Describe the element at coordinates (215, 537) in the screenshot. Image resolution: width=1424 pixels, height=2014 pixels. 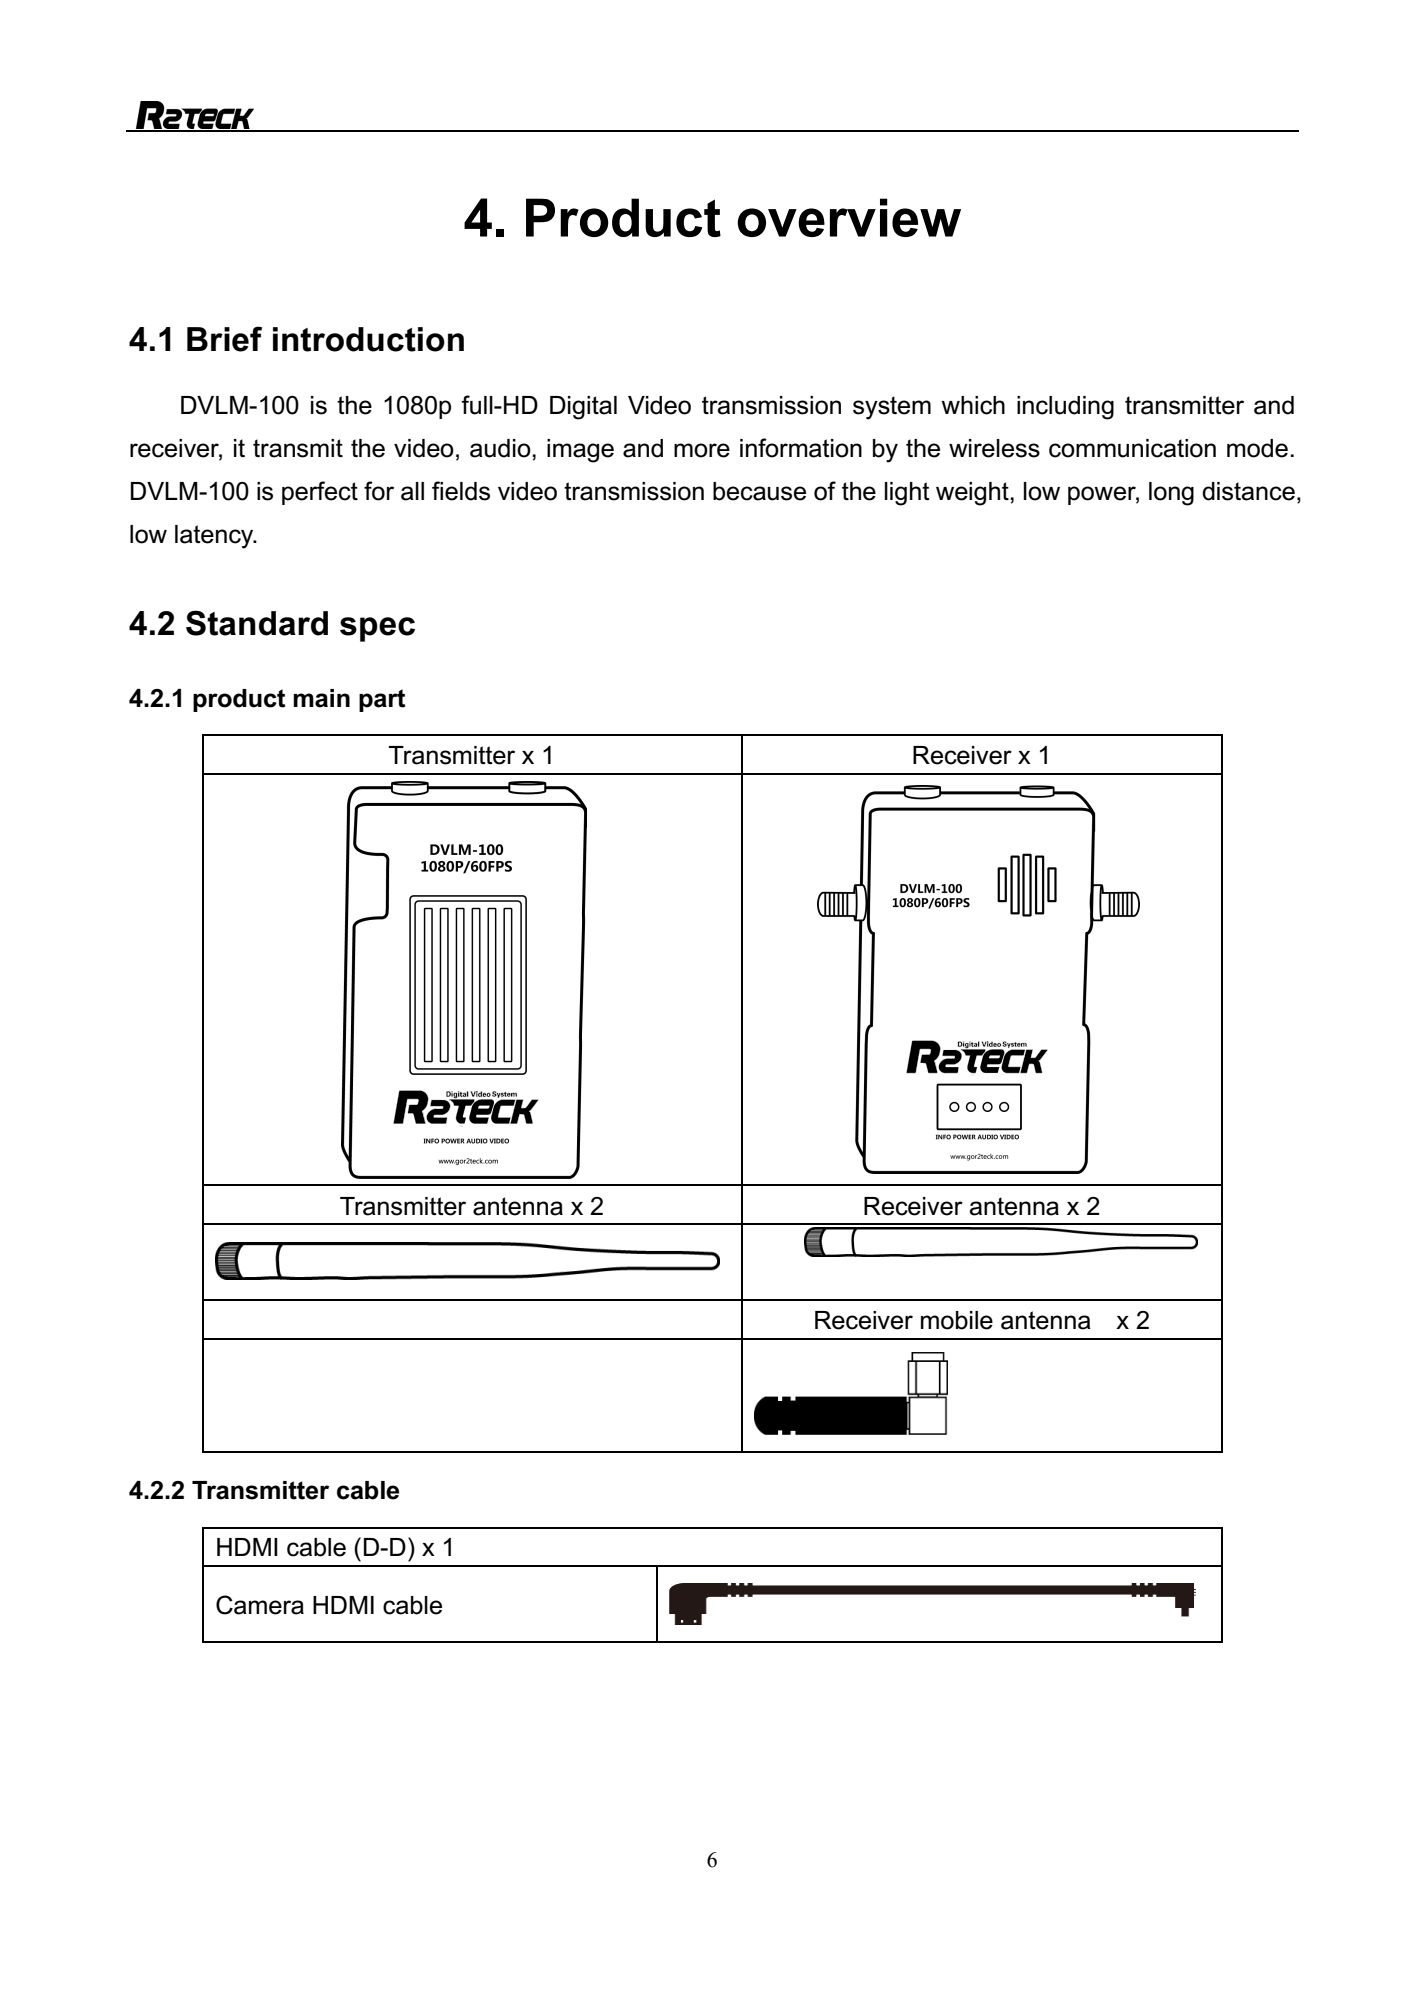
I see `latency` at that location.
